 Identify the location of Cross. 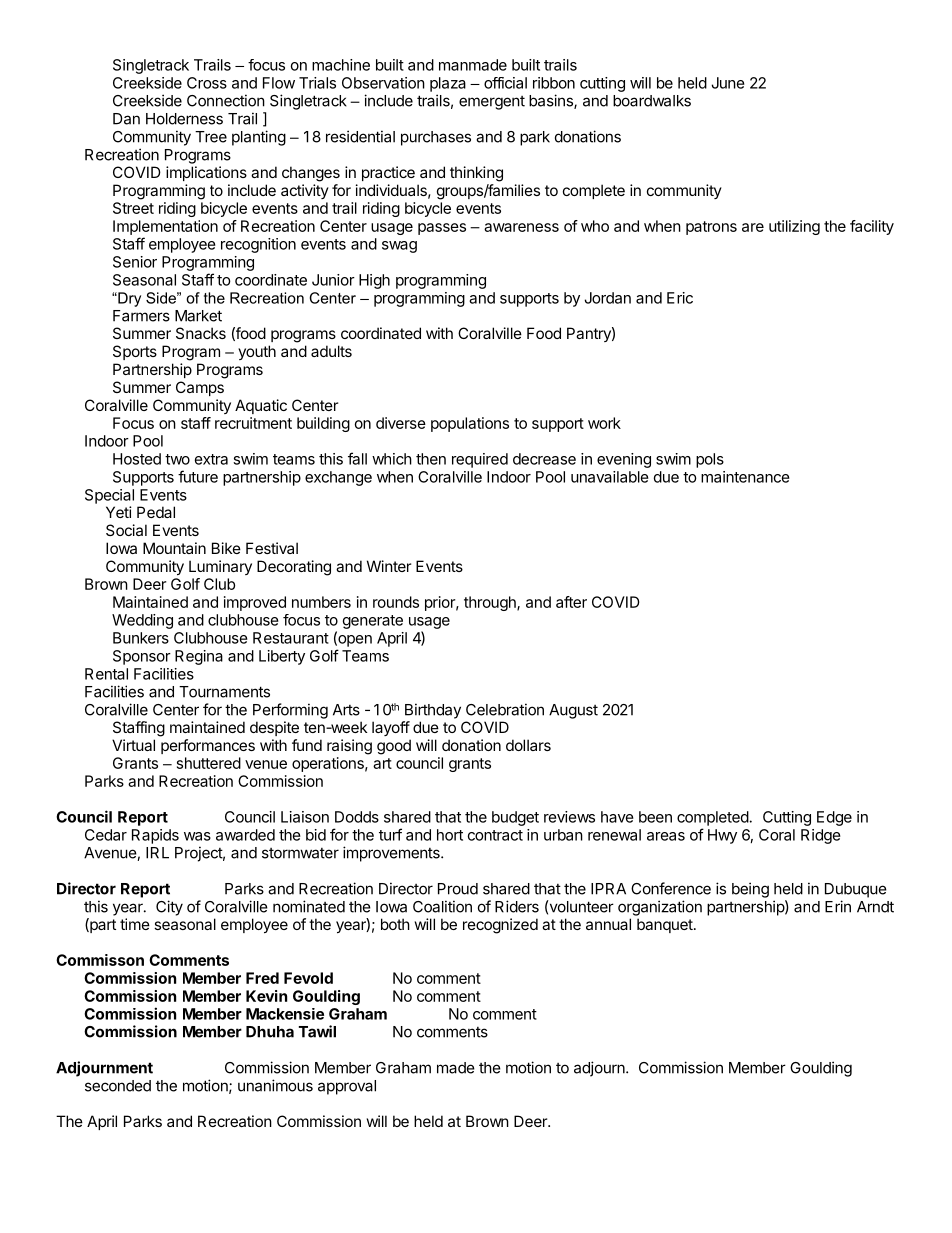
(207, 83).
